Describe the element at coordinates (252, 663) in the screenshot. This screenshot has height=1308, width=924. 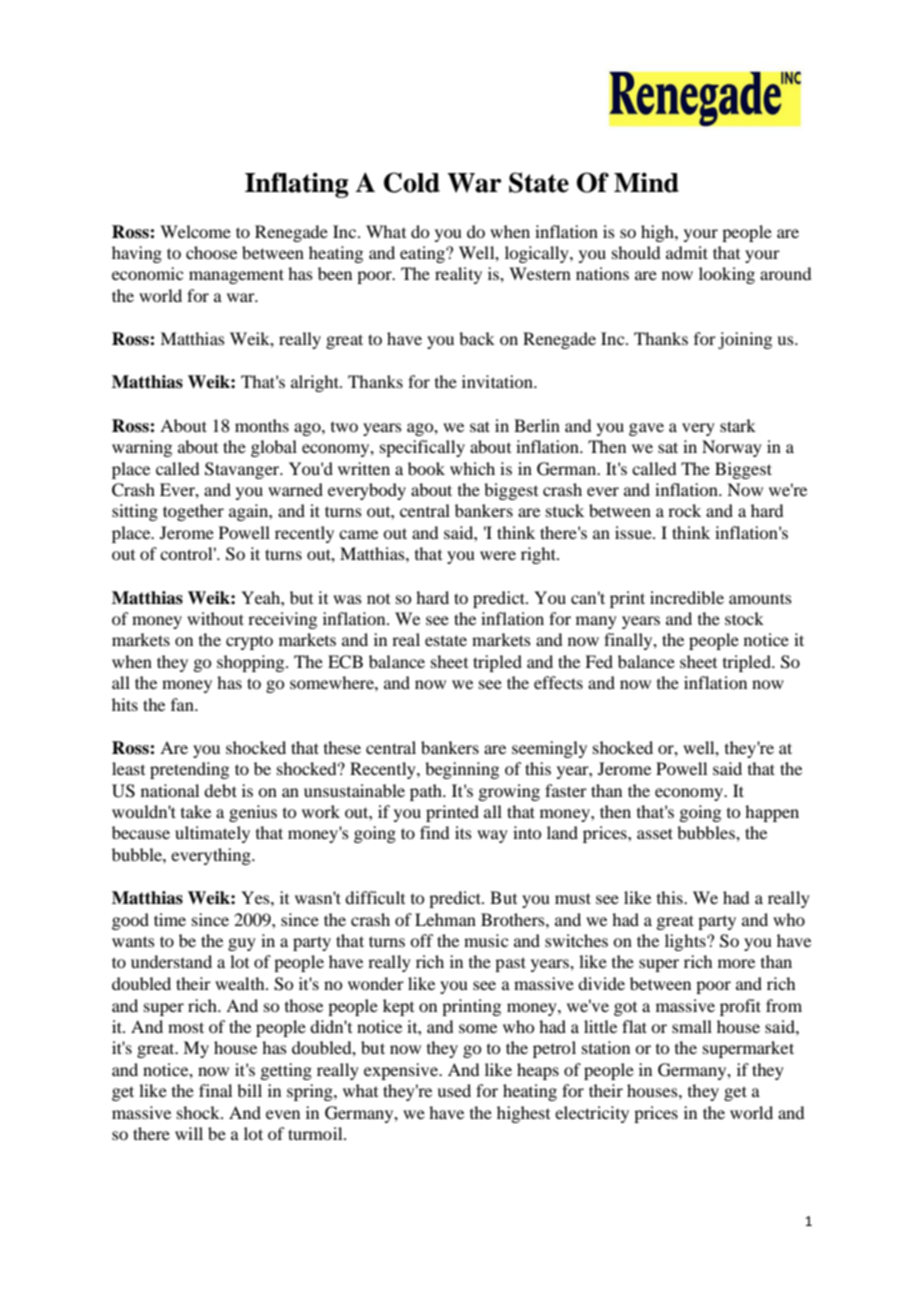
I see `shopping` at that location.
